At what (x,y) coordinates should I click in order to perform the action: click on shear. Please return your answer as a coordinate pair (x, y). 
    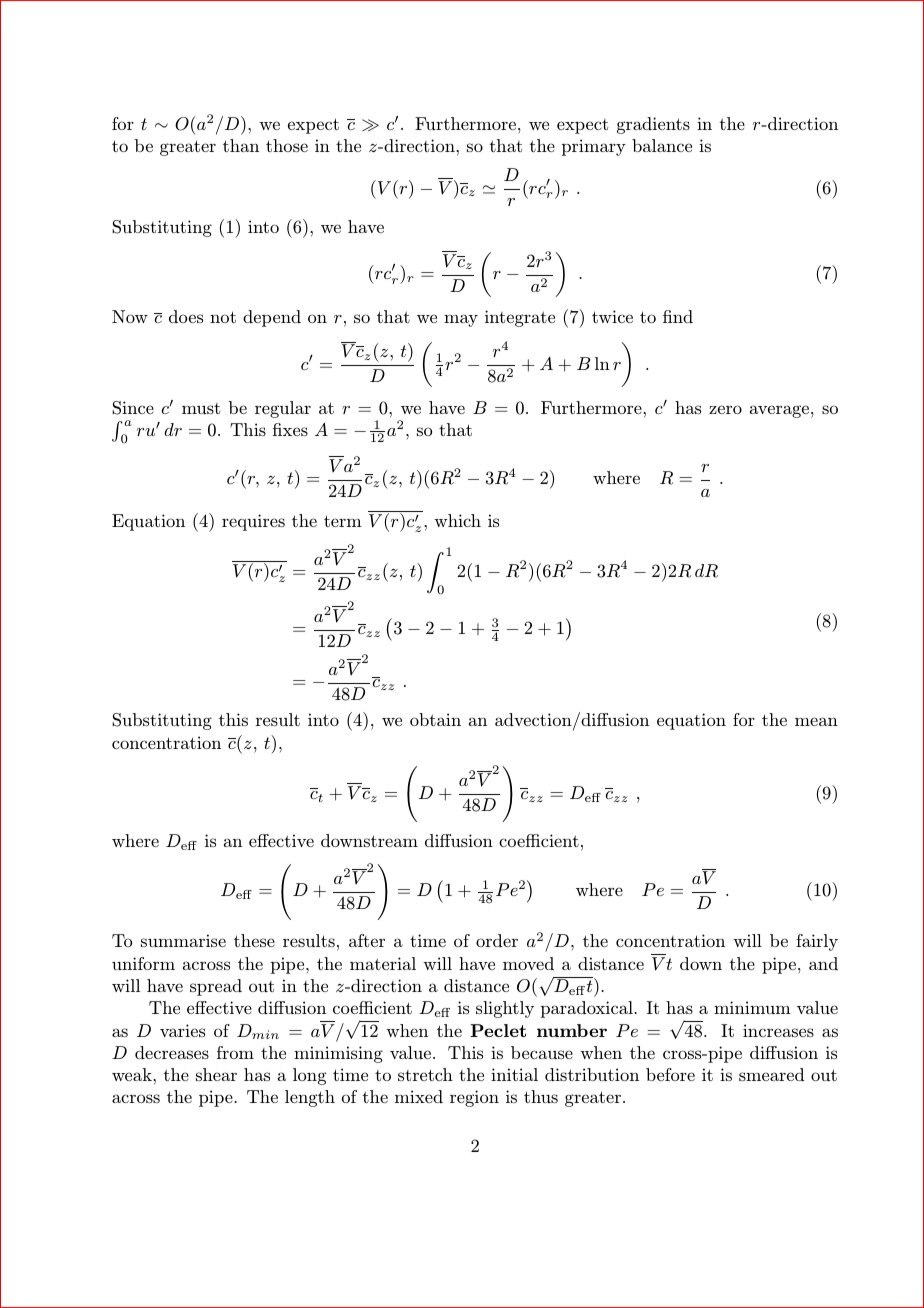
    Looking at the image, I should click on (216, 1074).
